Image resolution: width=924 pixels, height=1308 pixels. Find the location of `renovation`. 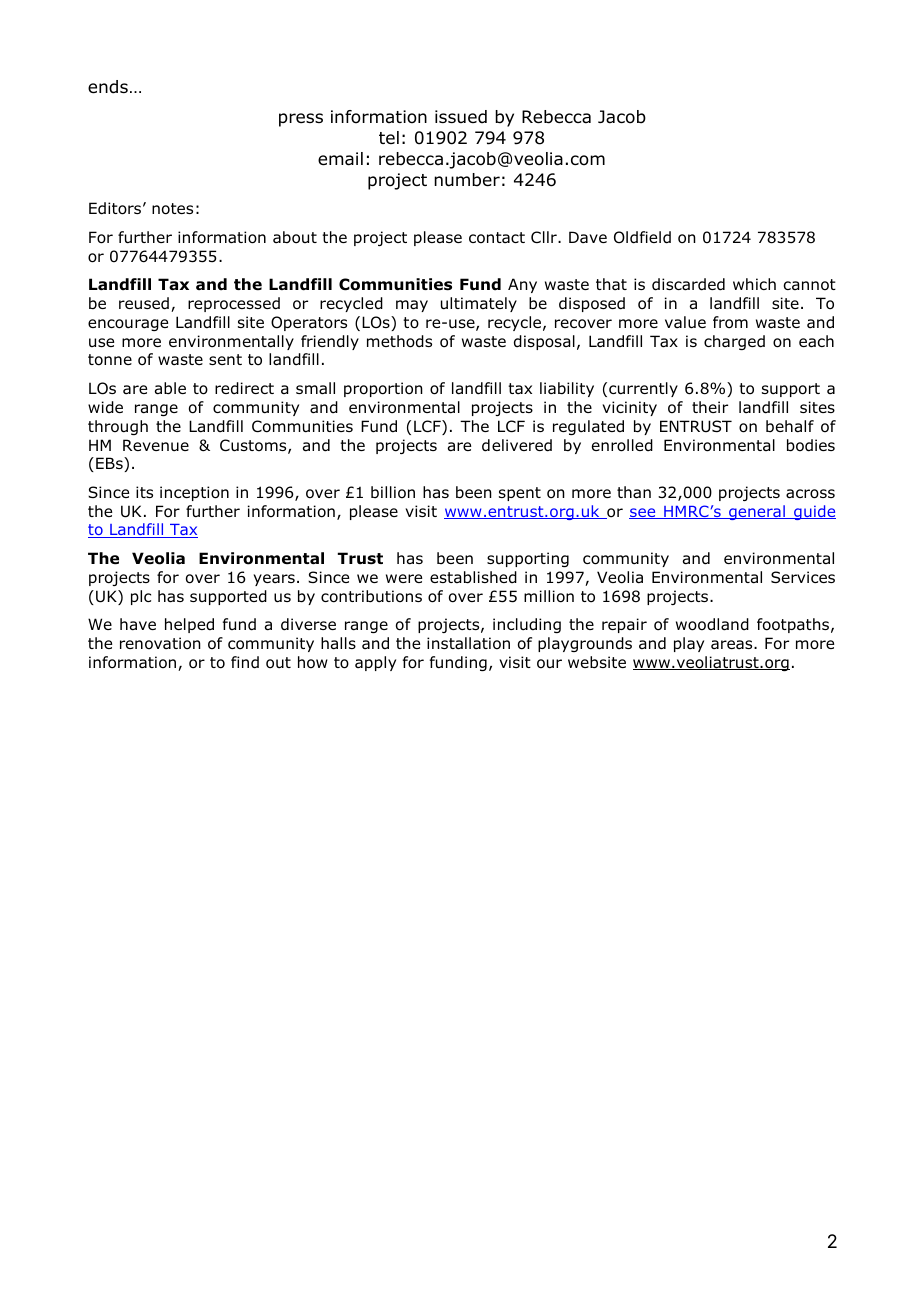

renovation is located at coordinates (160, 643).
